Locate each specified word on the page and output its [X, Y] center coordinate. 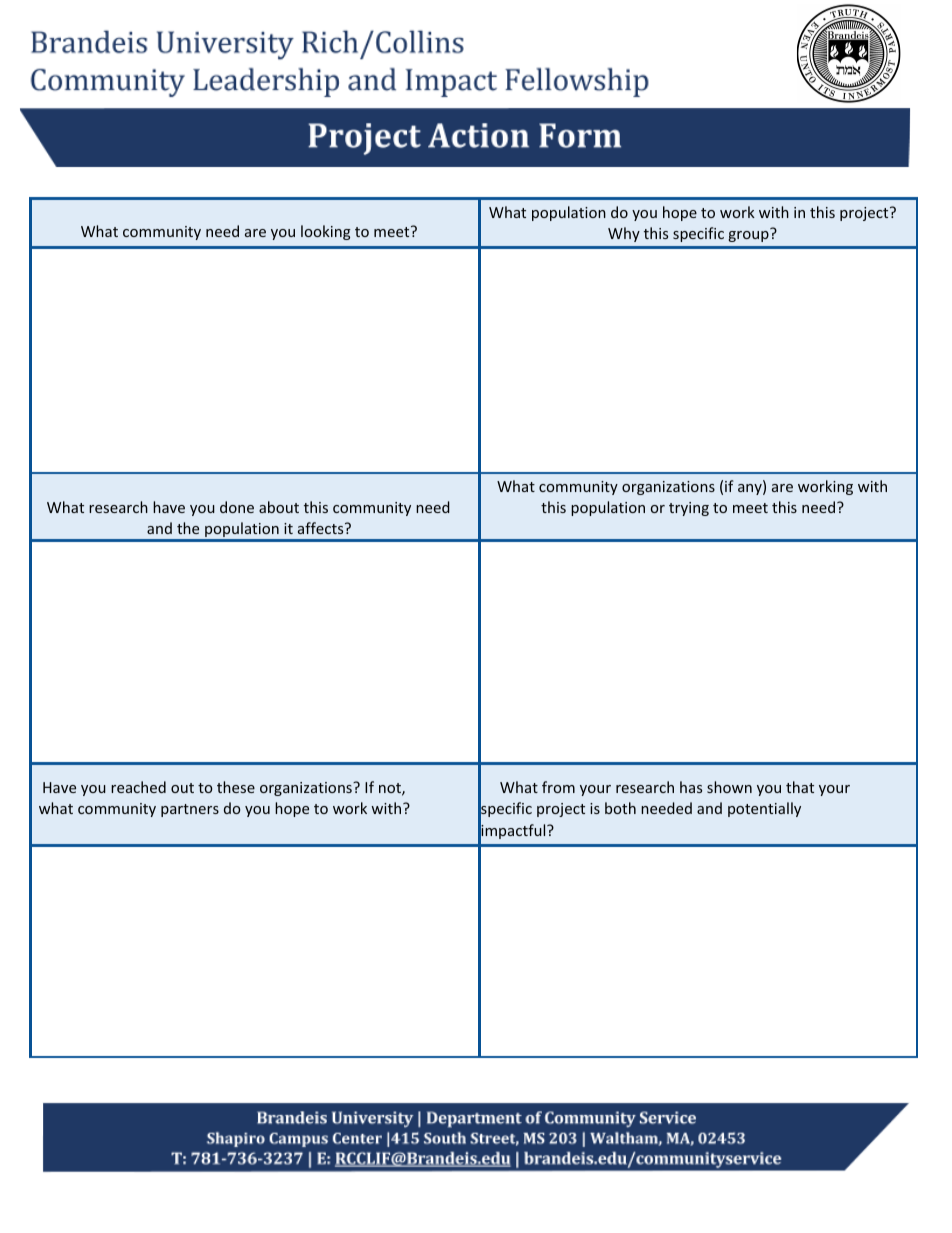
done [237, 507]
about [279, 507]
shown [729, 787]
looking [326, 232]
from [558, 787]
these [236, 787]
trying [689, 509]
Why [624, 234]
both [620, 808]
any [751, 489]
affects [322, 528]
